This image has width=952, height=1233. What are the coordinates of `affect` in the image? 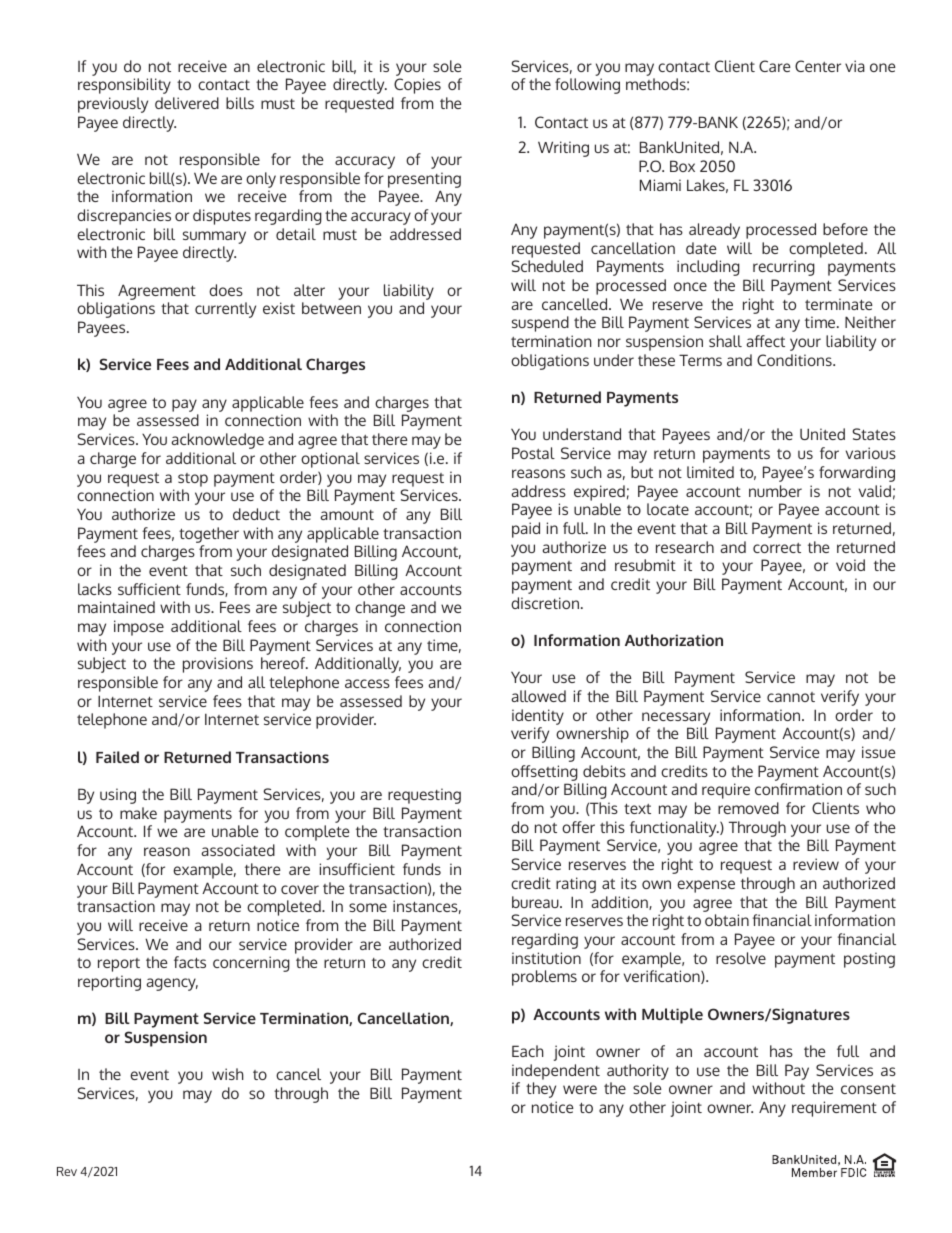 It's located at (766, 341).
